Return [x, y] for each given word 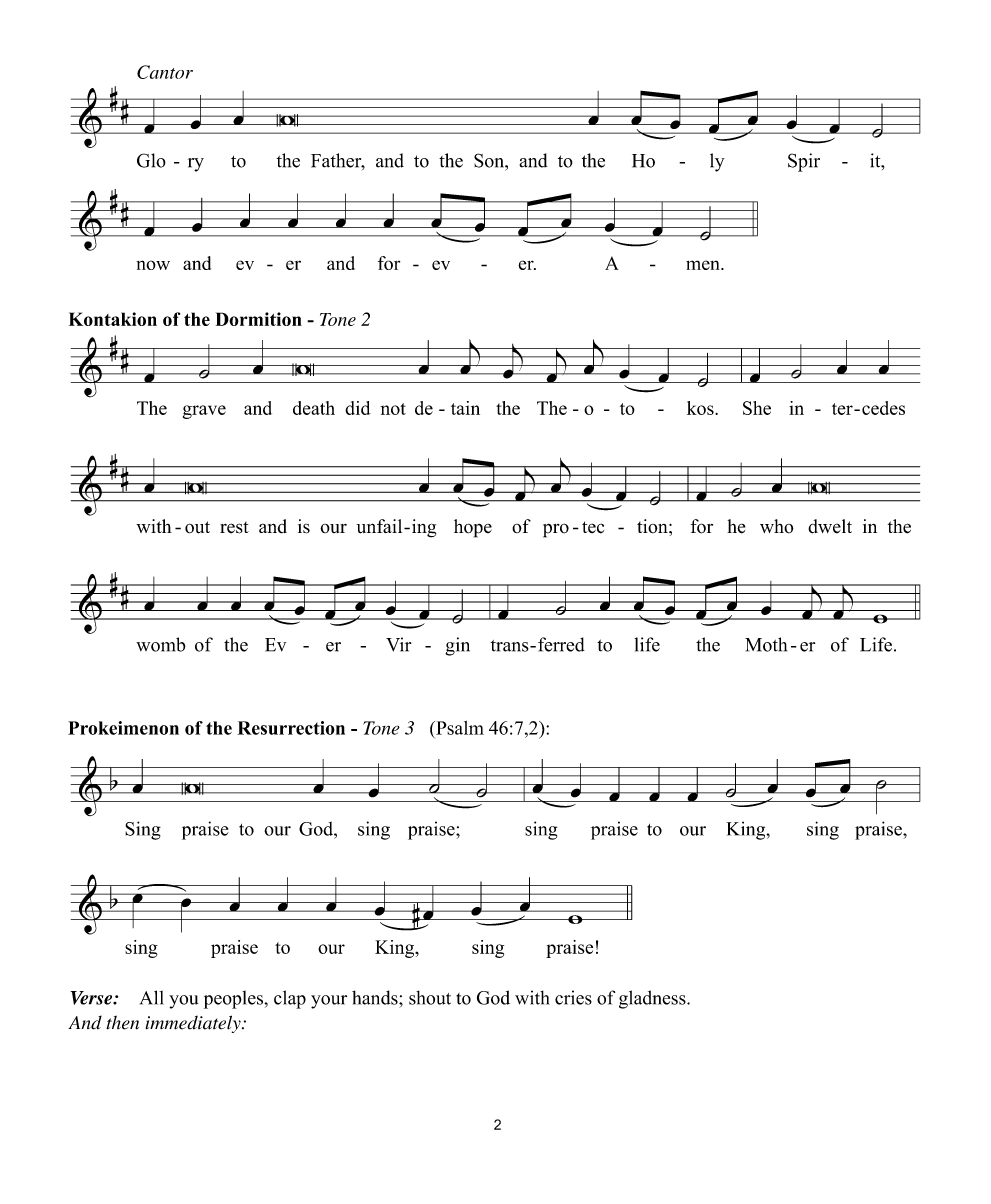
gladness [653, 999]
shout [430, 997]
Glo [151, 160]
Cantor [165, 72]
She [757, 408]
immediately [194, 1024]
